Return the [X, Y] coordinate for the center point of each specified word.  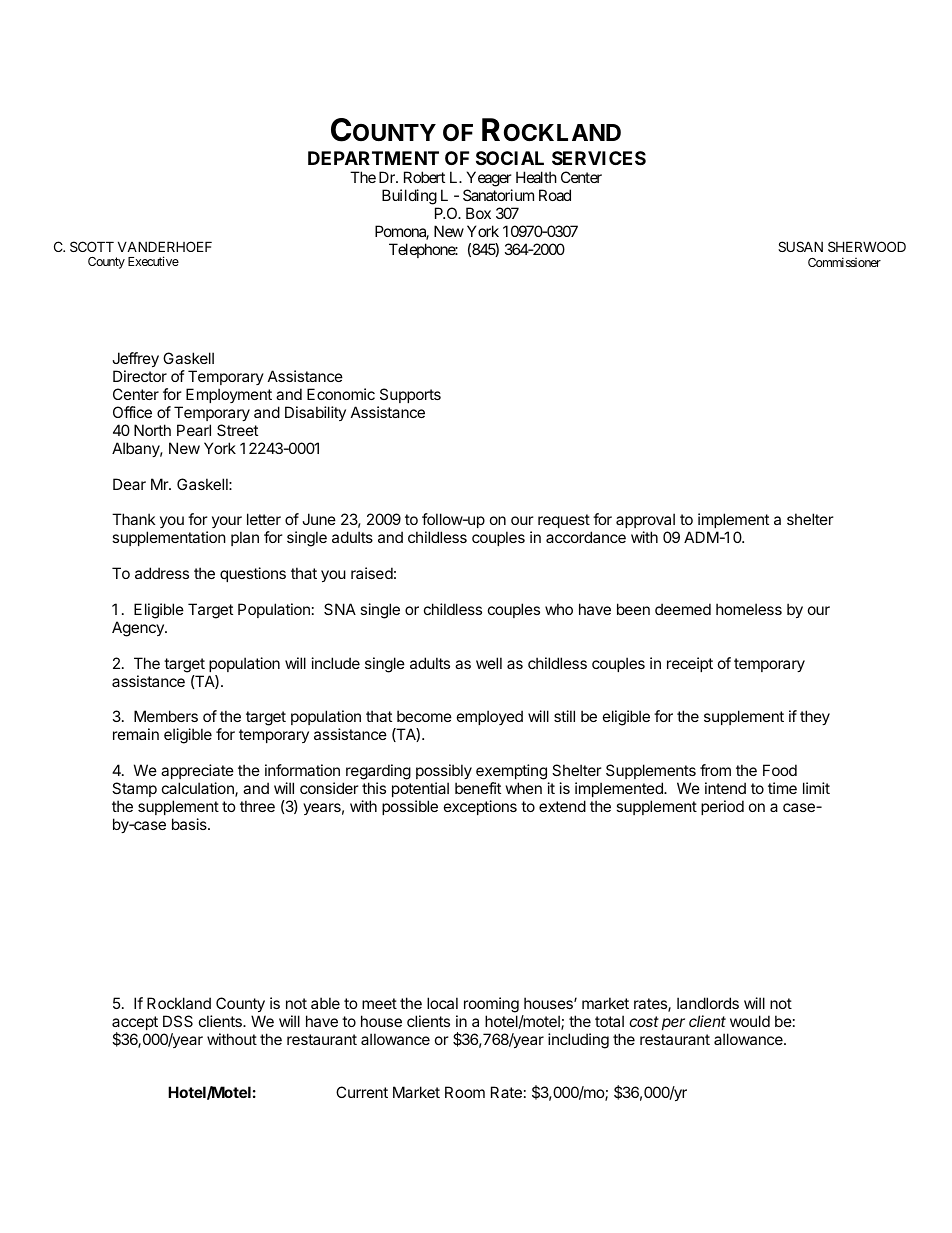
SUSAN [800, 246]
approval [646, 522]
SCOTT [92, 246]
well [489, 663]
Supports [410, 395]
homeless [749, 609]
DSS [178, 1021]
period [722, 807]
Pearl [194, 430]
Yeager [489, 180]
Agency [139, 629]
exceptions [480, 807]
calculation [199, 789]
